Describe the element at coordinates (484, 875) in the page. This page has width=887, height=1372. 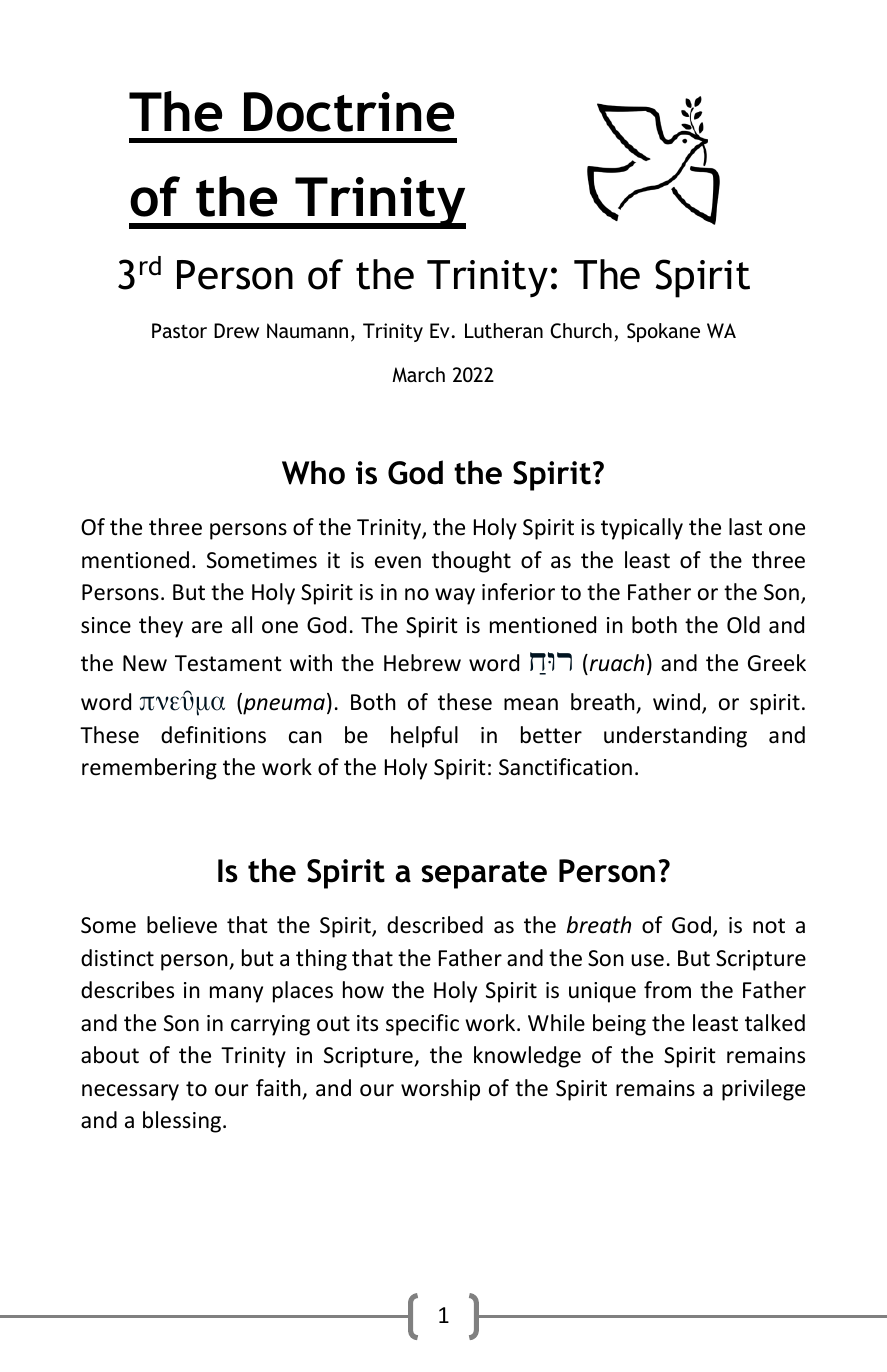
I see `separate` at that location.
